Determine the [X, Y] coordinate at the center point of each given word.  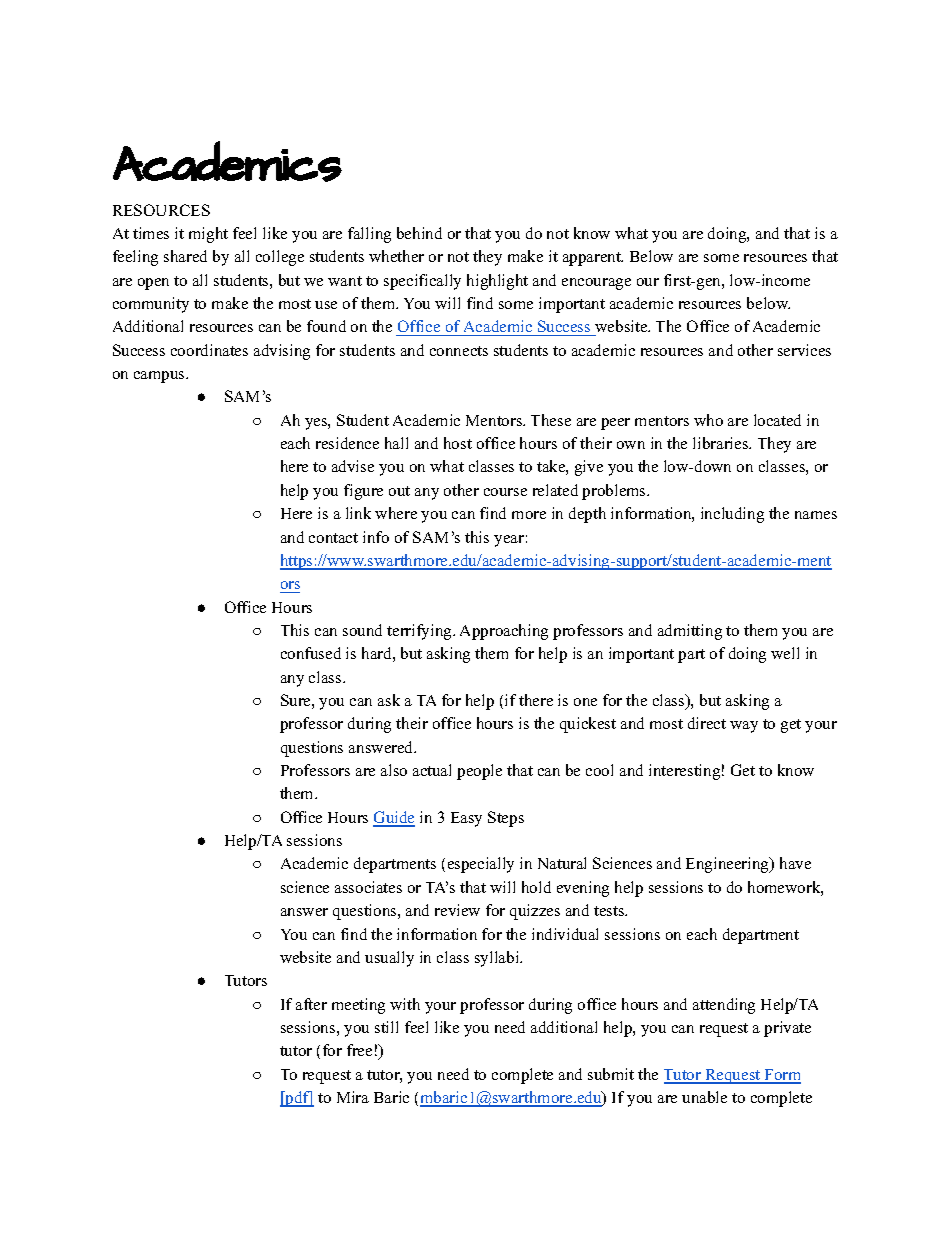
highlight [497, 282]
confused [311, 653]
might [208, 235]
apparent [593, 259]
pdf [298, 1099]
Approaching [504, 632]
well [785, 653]
